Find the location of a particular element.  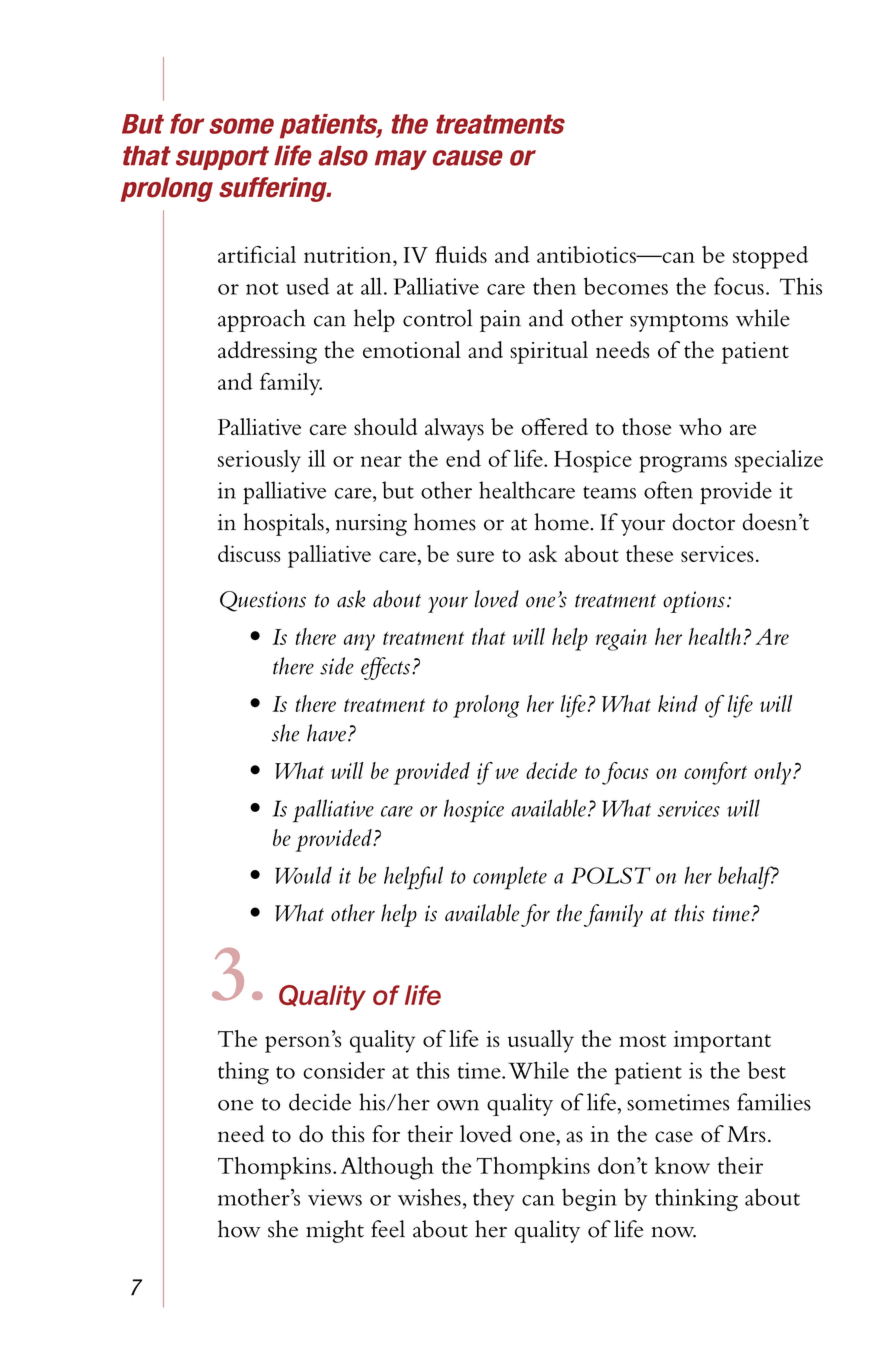

they is located at coordinates (494, 1199).
